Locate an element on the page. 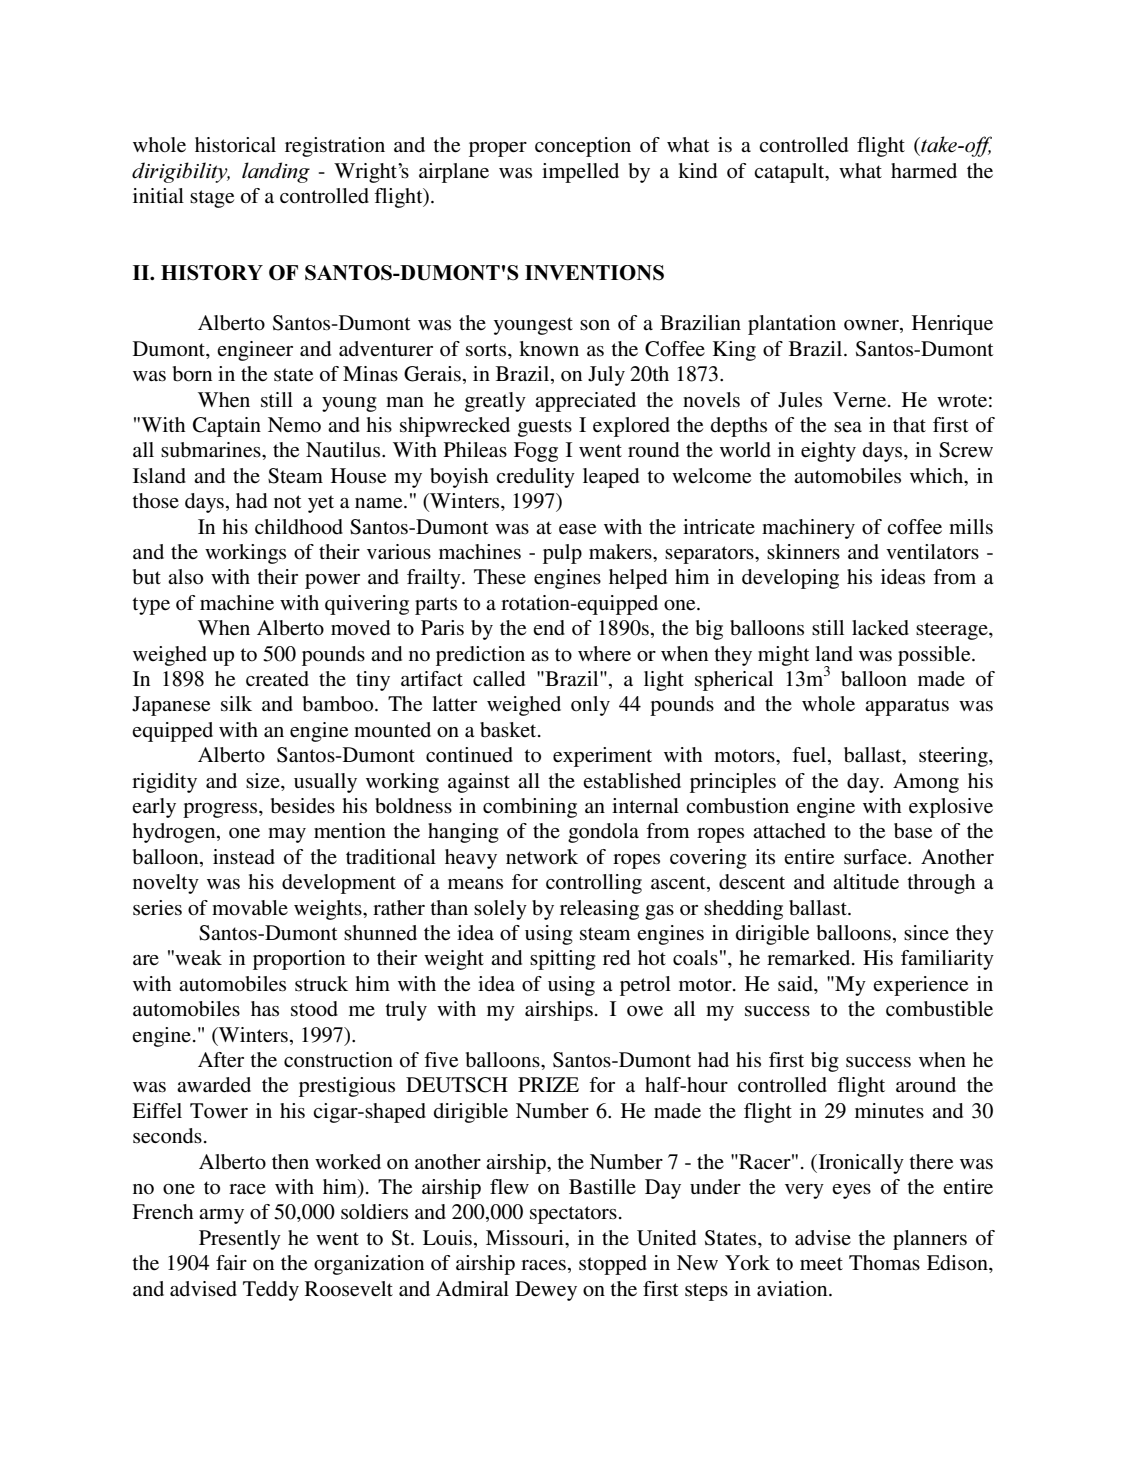  fair is located at coordinates (231, 1262).
